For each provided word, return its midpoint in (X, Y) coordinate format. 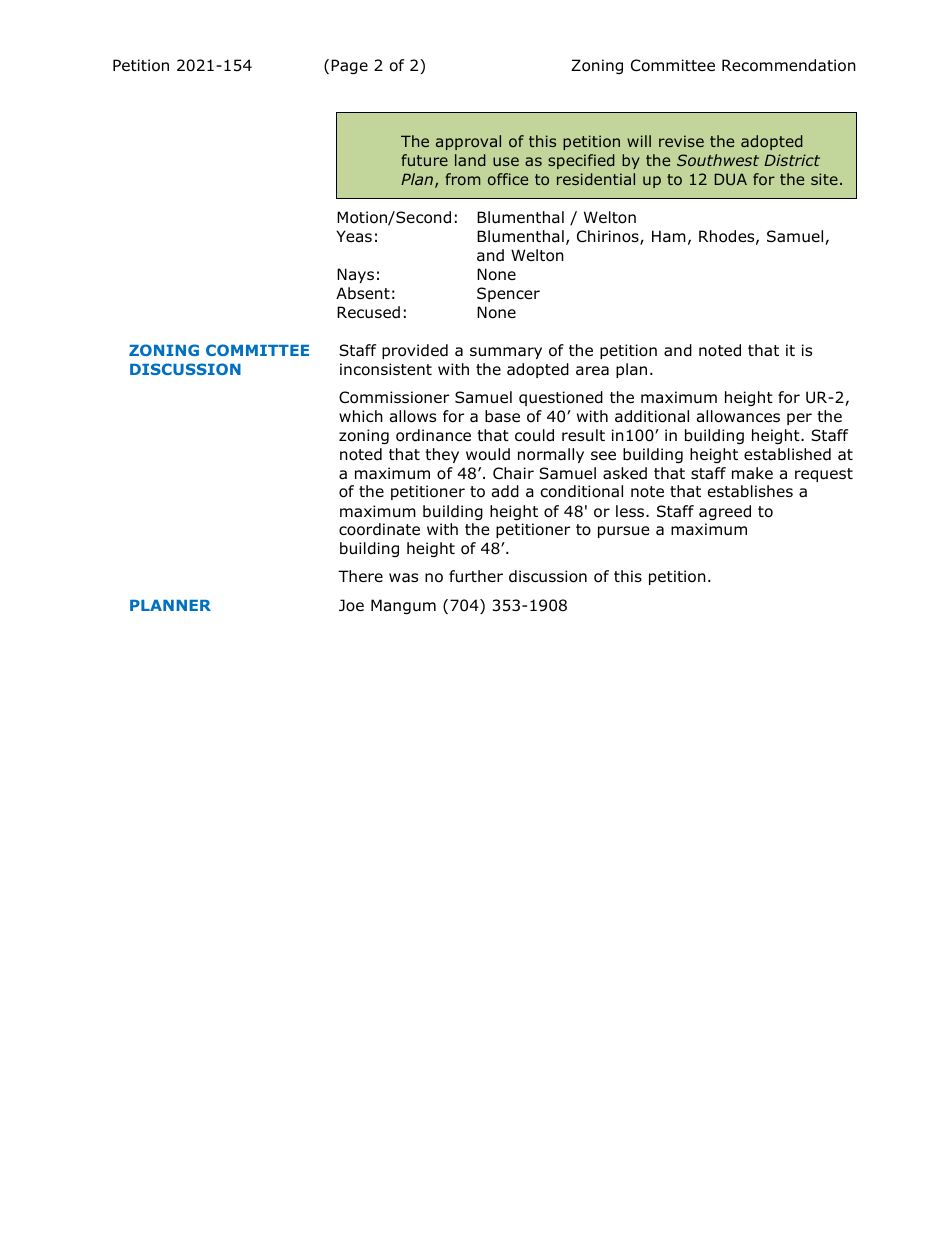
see (603, 455)
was (403, 578)
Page (349, 66)
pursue (624, 532)
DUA (731, 179)
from (462, 179)
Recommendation (789, 65)
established (787, 454)
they (442, 455)
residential (596, 179)
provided (415, 351)
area (592, 371)
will (639, 141)
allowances (738, 416)
